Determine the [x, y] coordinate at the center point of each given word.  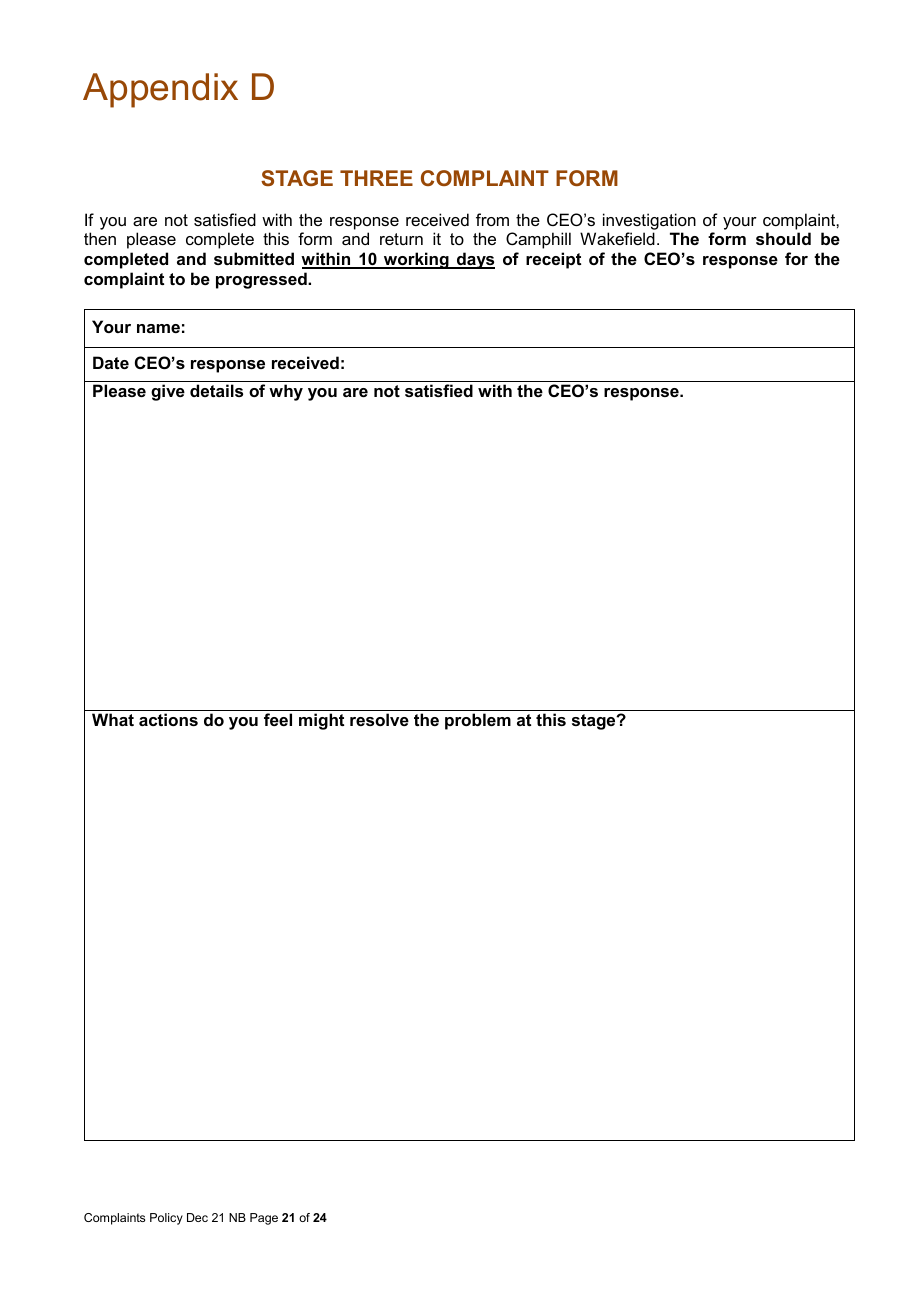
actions [168, 719]
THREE [376, 178]
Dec [197, 1217]
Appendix [160, 90]
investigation [649, 223]
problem [478, 721]
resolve [379, 719]
